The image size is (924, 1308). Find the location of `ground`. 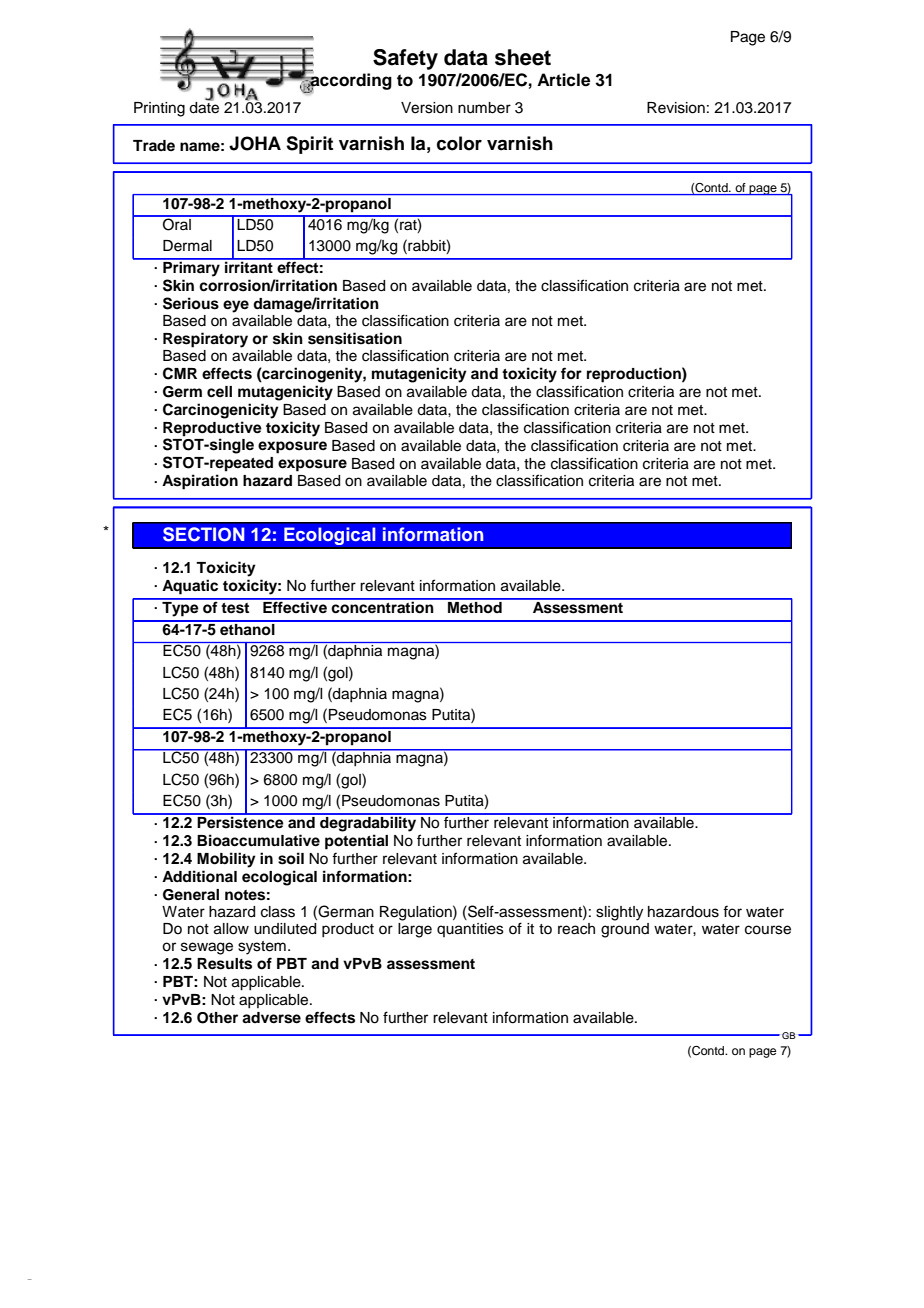

ground is located at coordinates (625, 930).
